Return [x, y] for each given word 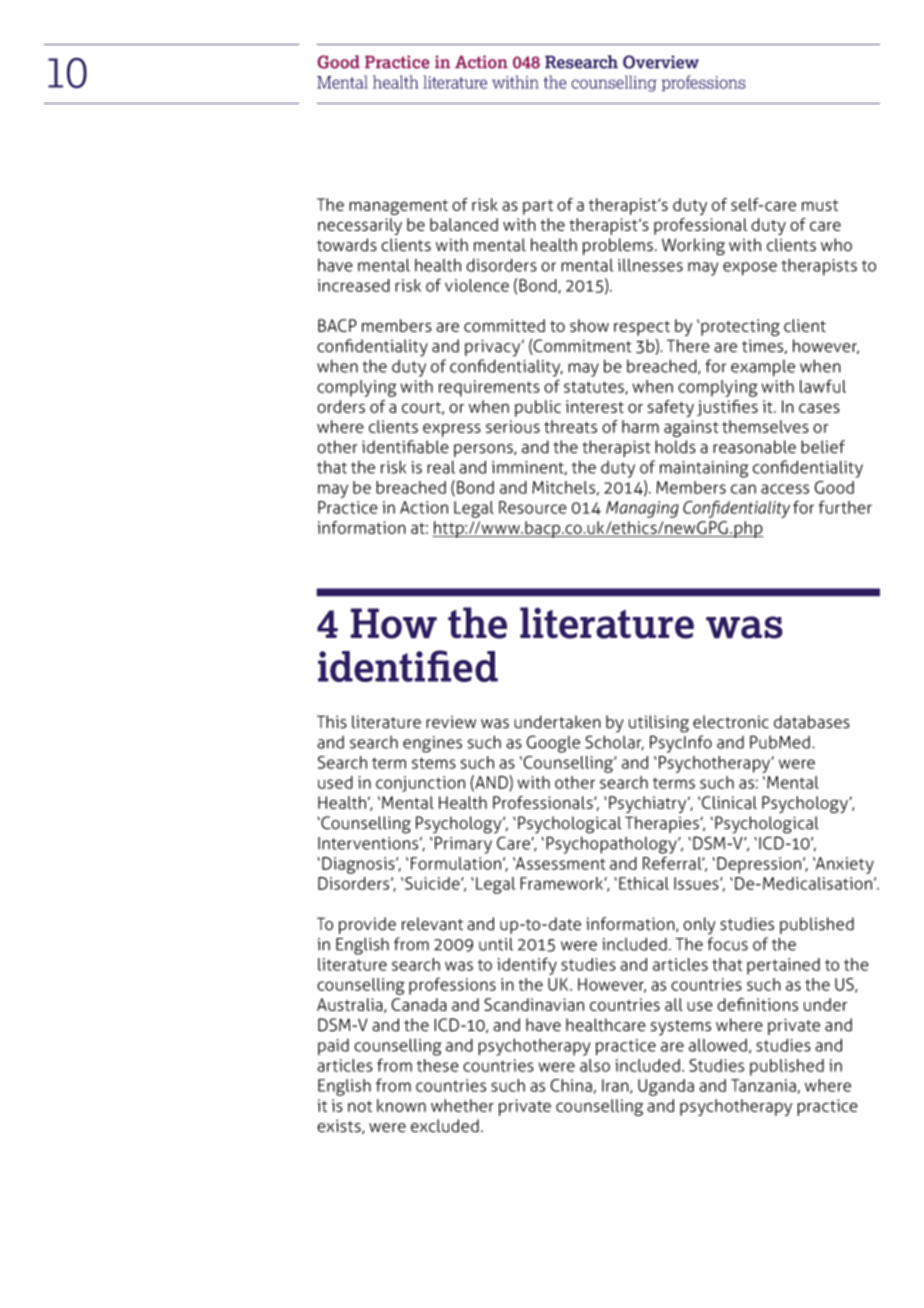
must [820, 205]
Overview [661, 62]
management [398, 207]
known [401, 1105]
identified [408, 666]
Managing [642, 509]
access [785, 489]
